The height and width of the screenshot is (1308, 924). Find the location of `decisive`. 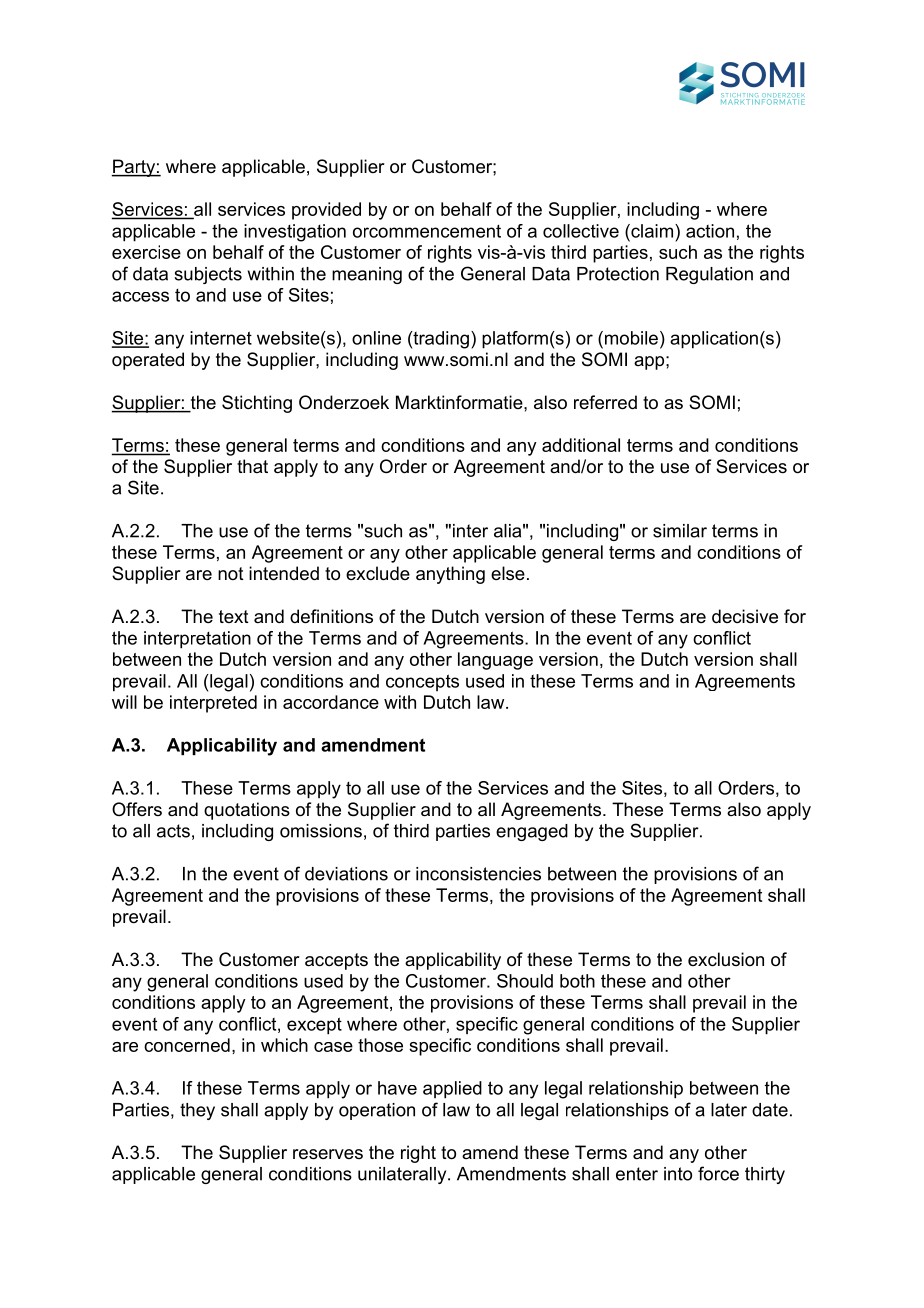

decisive is located at coordinates (745, 616).
